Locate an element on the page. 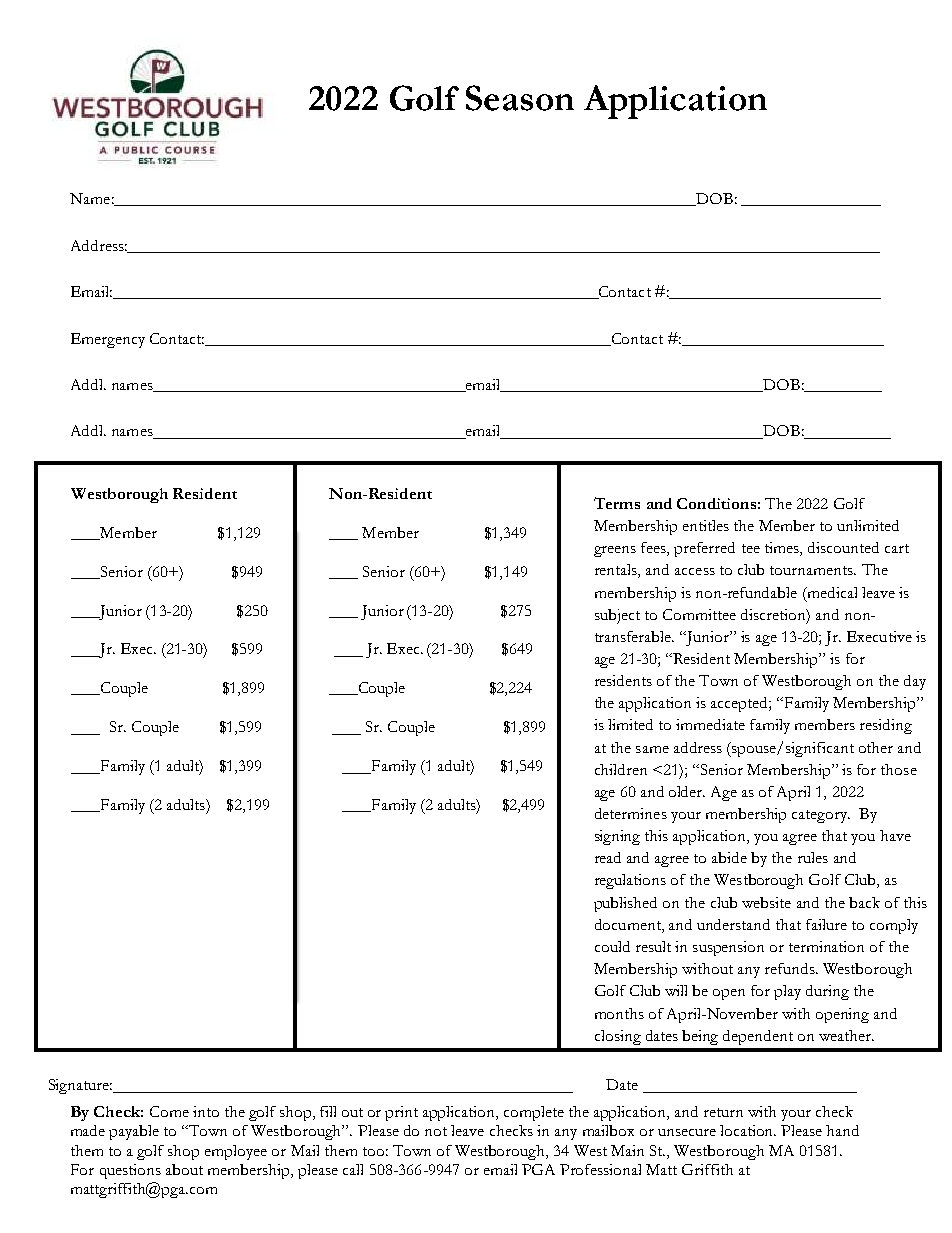  entitles is located at coordinates (706, 525).
